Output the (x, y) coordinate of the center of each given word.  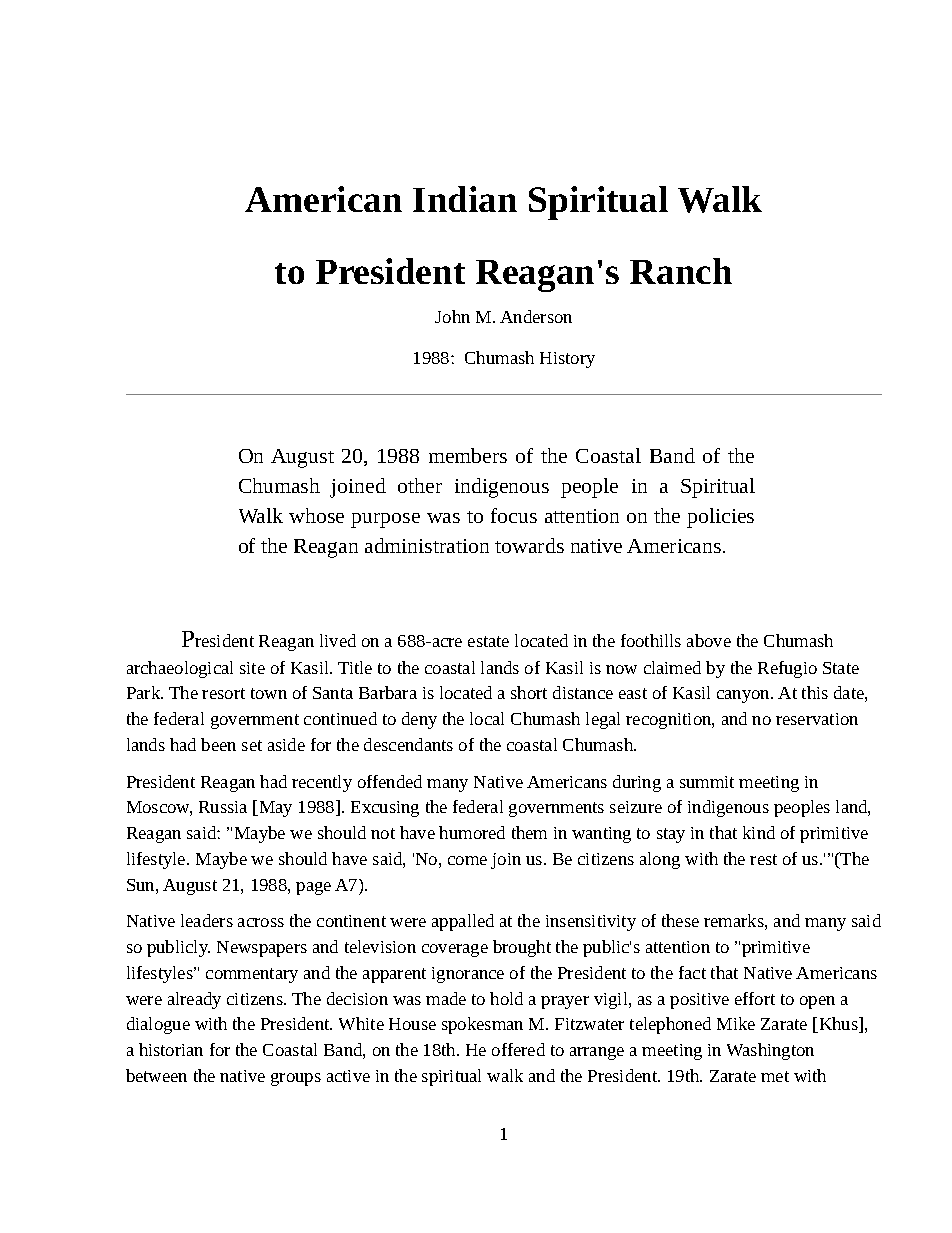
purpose (385, 520)
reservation (817, 719)
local (487, 718)
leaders (207, 920)
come (467, 860)
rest (763, 859)
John (452, 316)
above (709, 640)
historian (171, 1049)
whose (316, 515)
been (218, 744)
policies (720, 518)
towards (529, 545)
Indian (465, 199)
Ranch (681, 271)
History (567, 360)
